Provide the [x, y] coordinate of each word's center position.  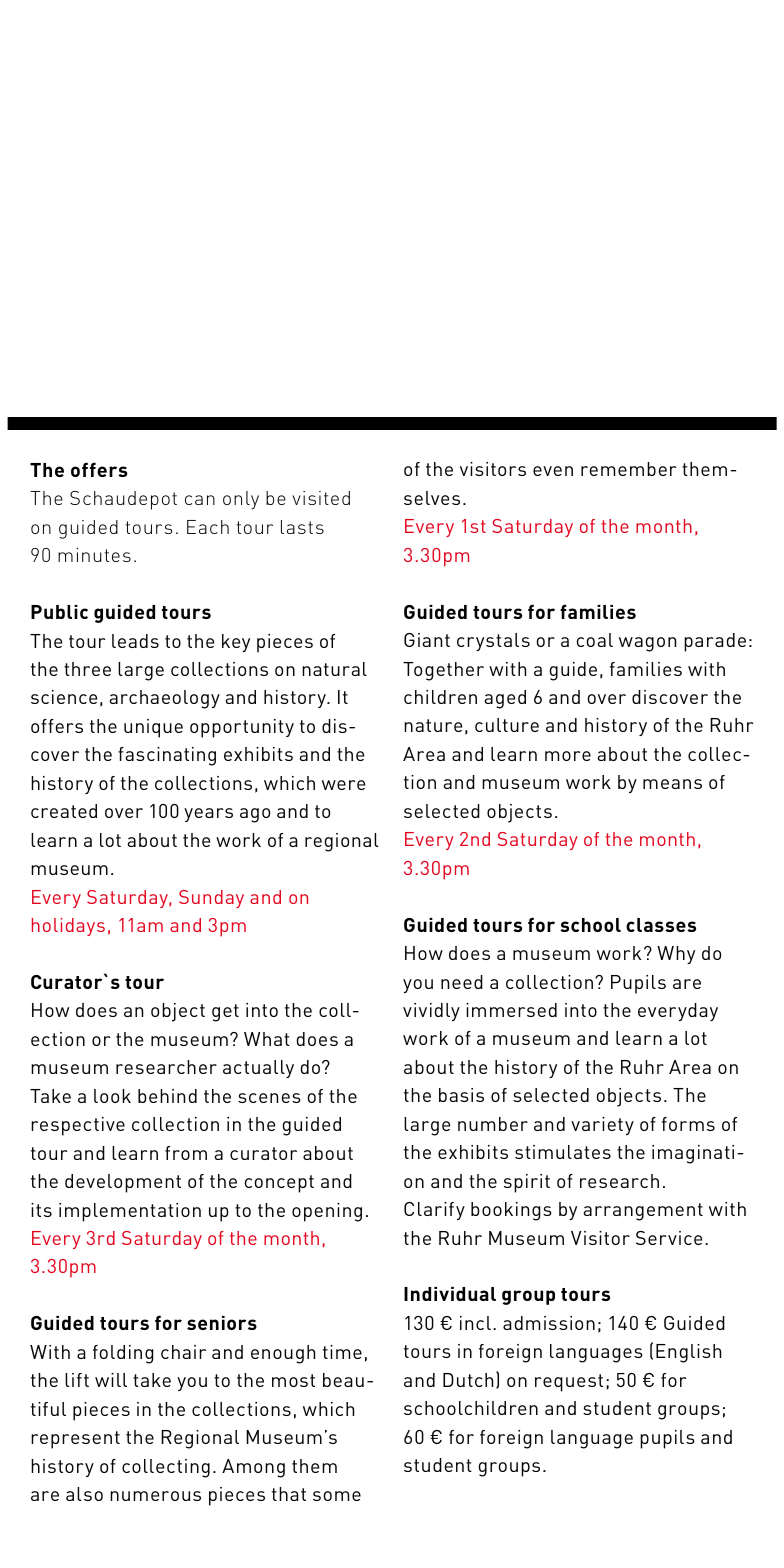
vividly [431, 1012]
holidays [68, 927]
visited [321, 498]
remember [628, 469]
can [200, 500]
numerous [155, 1496]
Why [676, 955]
